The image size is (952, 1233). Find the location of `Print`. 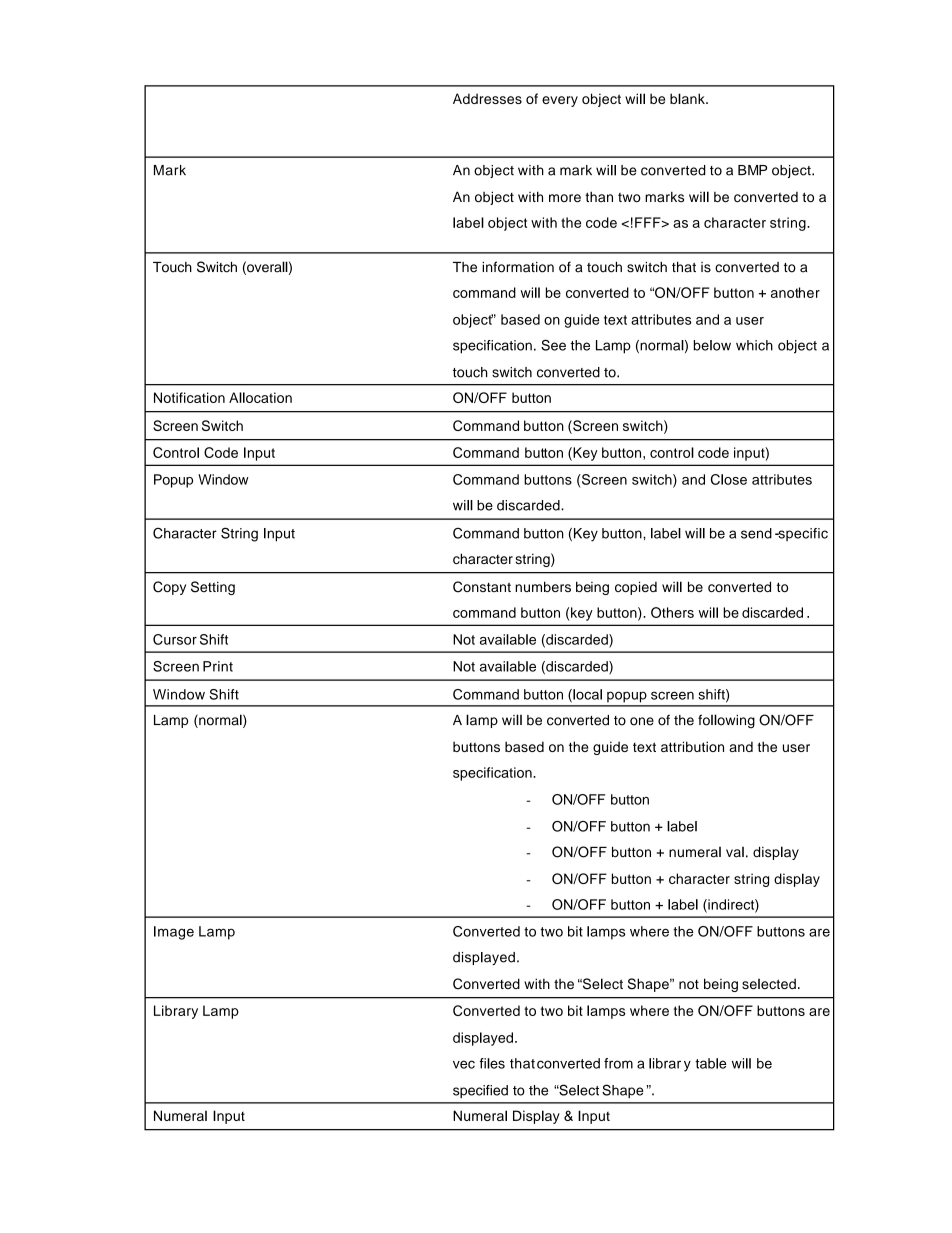

Print is located at coordinates (218, 666).
